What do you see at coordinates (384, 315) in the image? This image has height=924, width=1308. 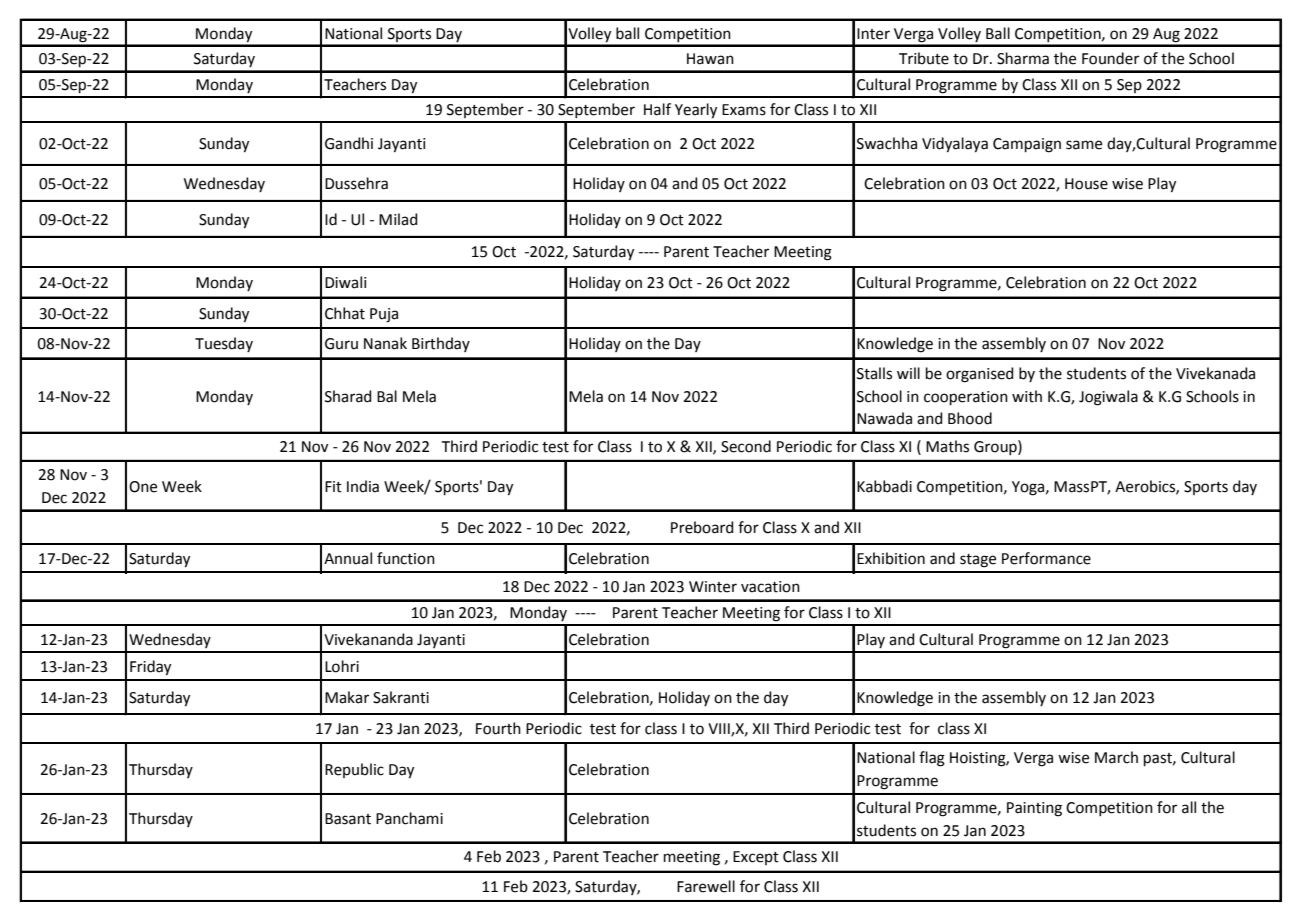 I see `Puja` at bounding box center [384, 315].
